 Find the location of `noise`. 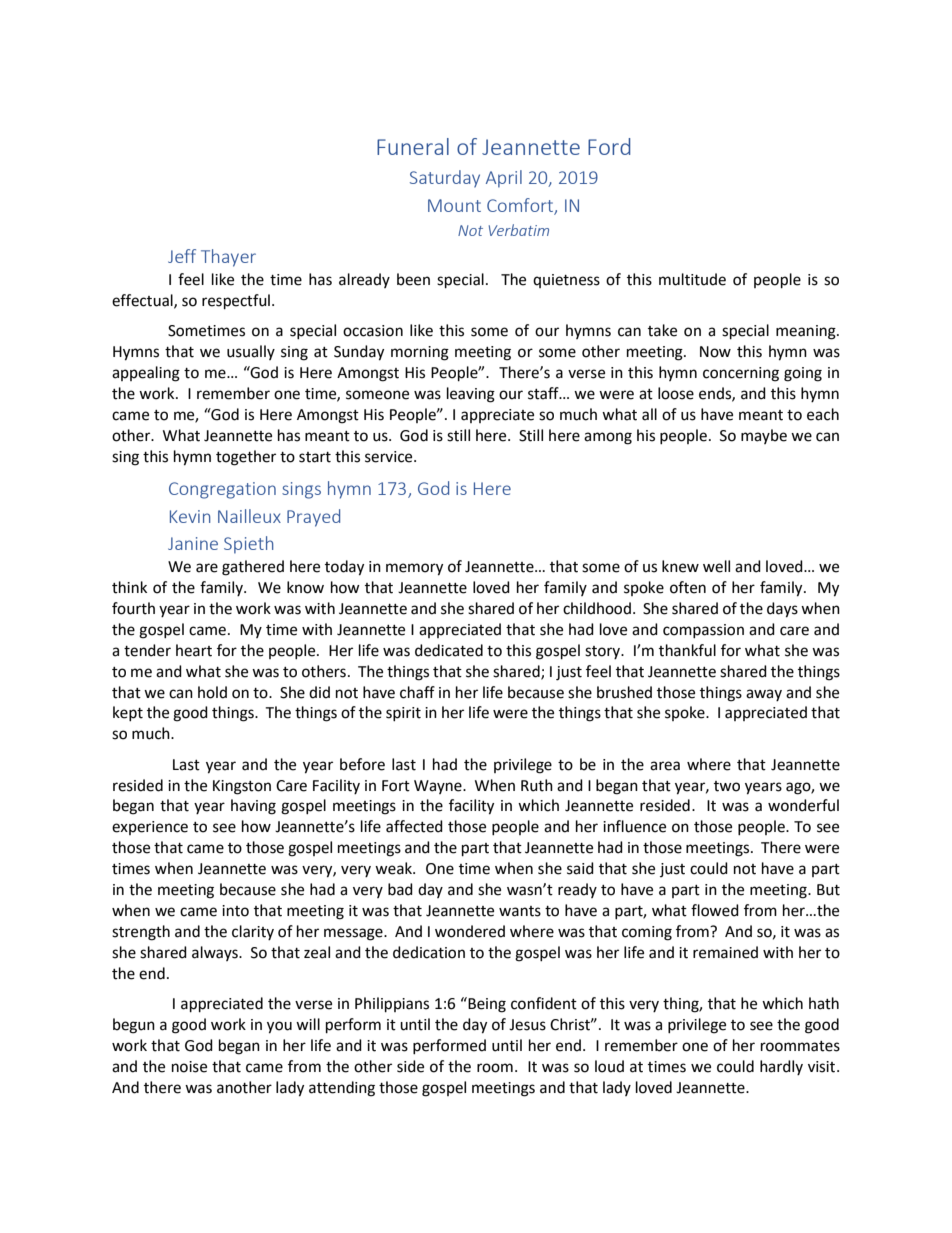

noise is located at coordinates (189, 1067).
